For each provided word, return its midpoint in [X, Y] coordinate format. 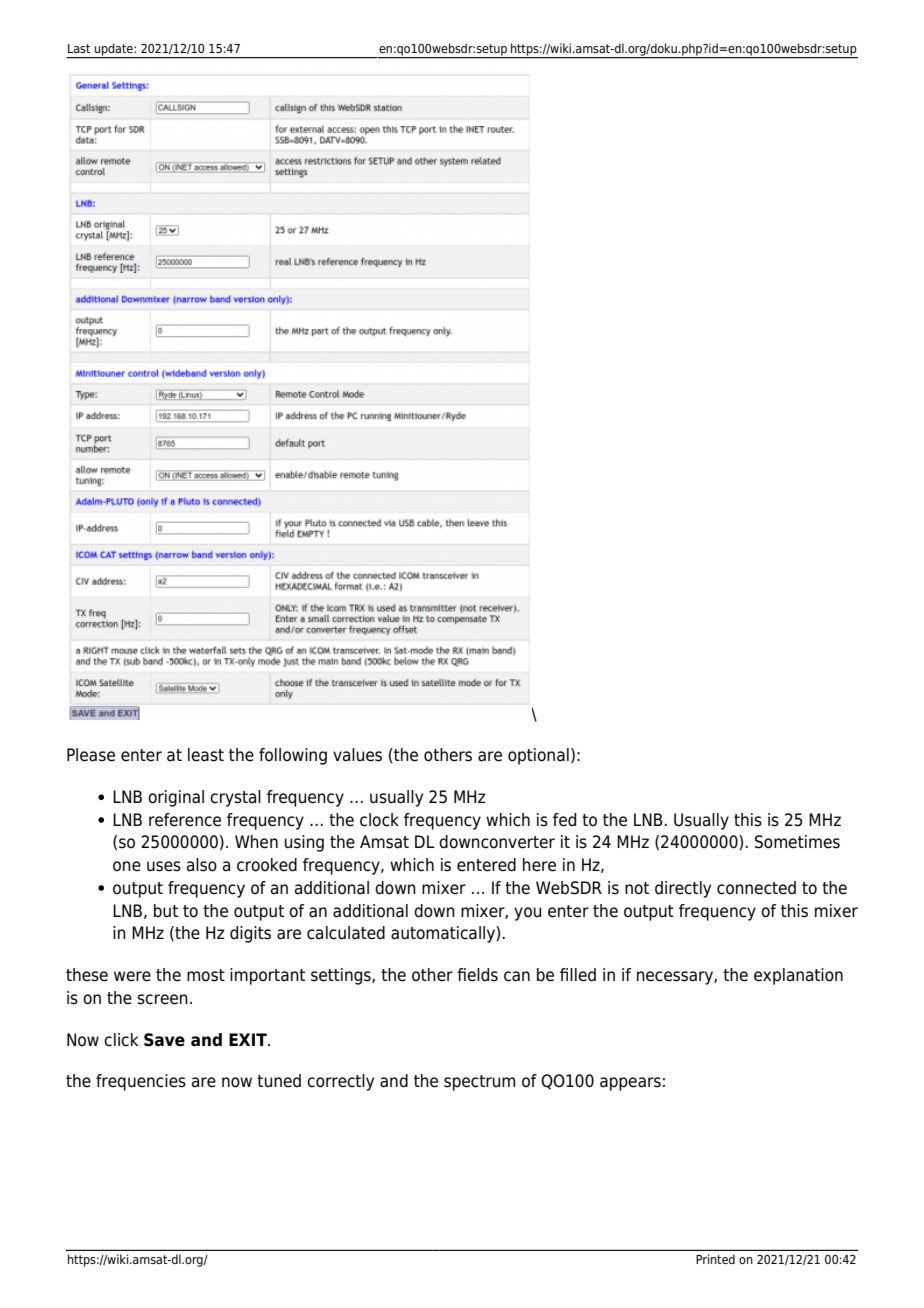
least [206, 755]
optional [538, 756]
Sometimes [797, 842]
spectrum [479, 1083]
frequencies [141, 1082]
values [357, 755]
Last [79, 48]
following [293, 756]
